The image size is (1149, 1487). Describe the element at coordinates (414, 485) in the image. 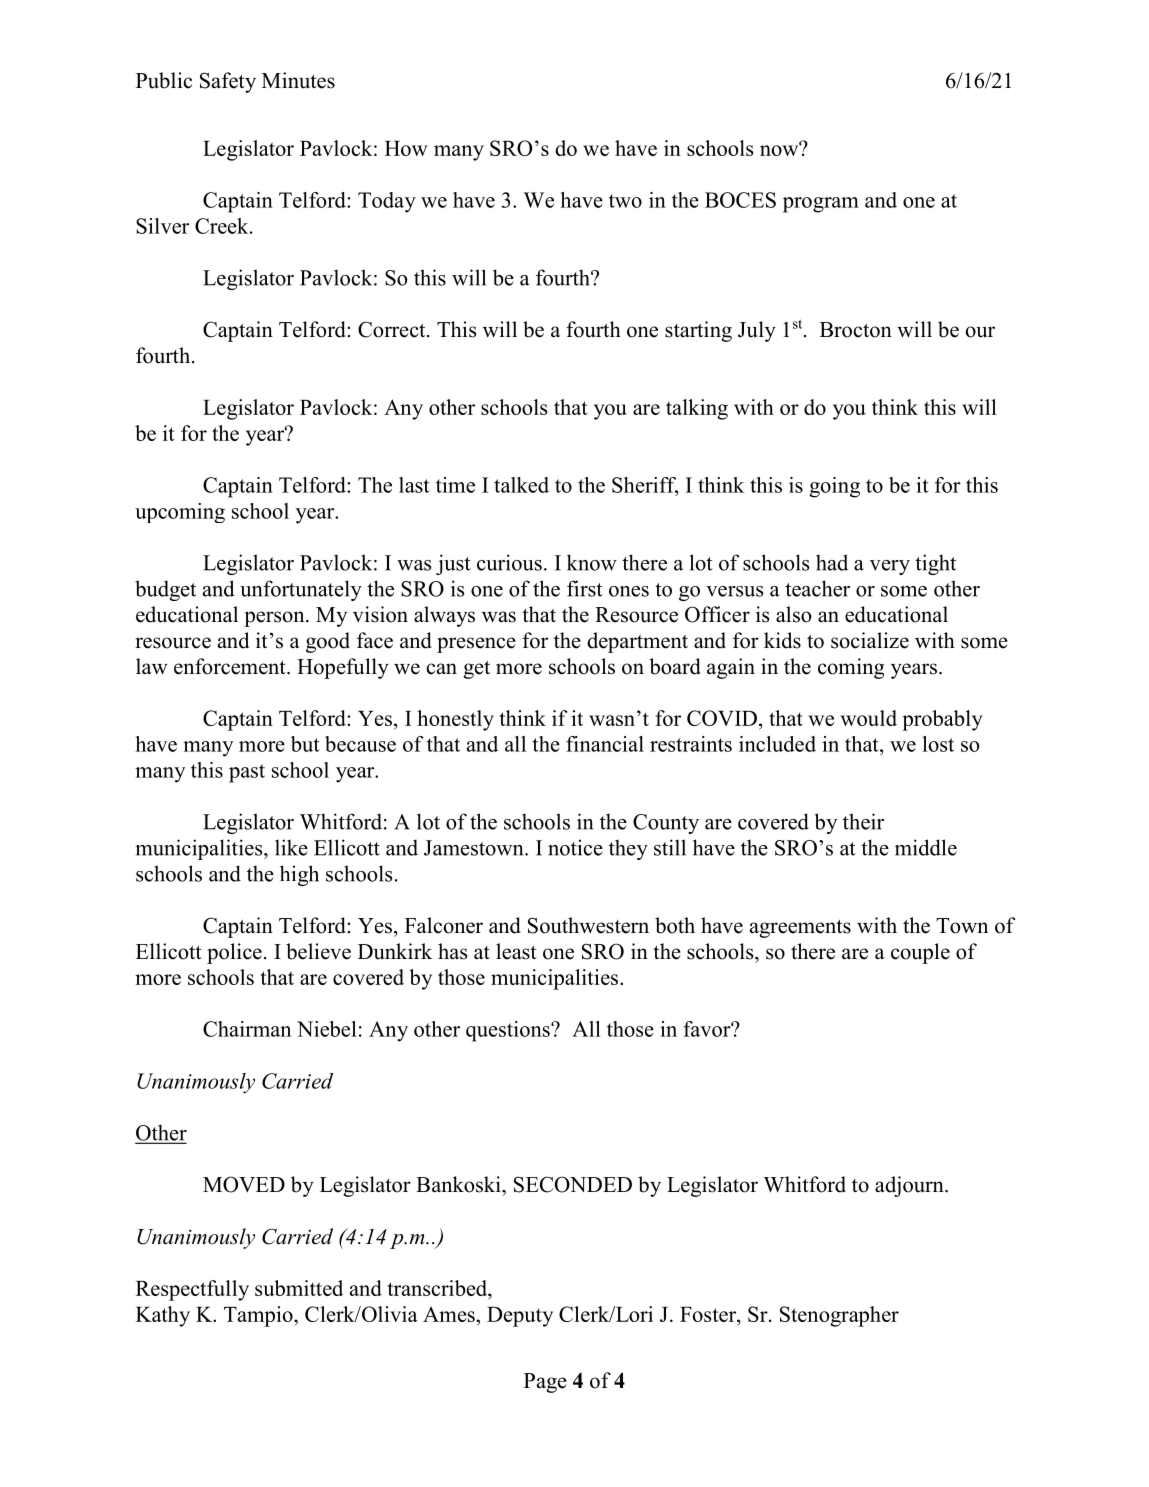

I see `last` at that location.
